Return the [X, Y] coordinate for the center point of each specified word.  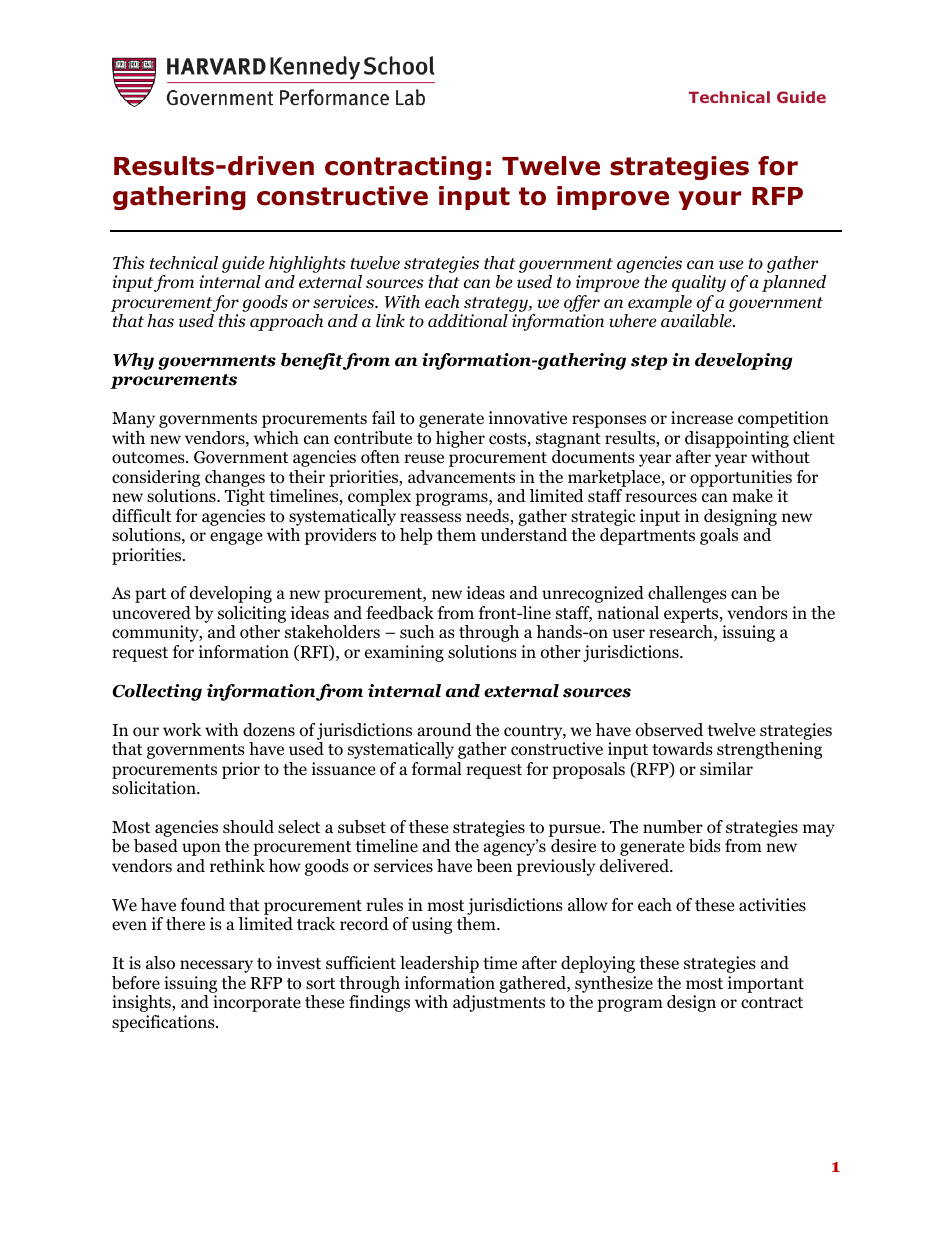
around [444, 730]
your [710, 200]
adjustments [499, 1003]
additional [468, 321]
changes [235, 478]
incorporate [257, 1003]
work [182, 730]
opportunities [741, 478]
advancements [461, 477]
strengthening [769, 750]
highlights [307, 264]
